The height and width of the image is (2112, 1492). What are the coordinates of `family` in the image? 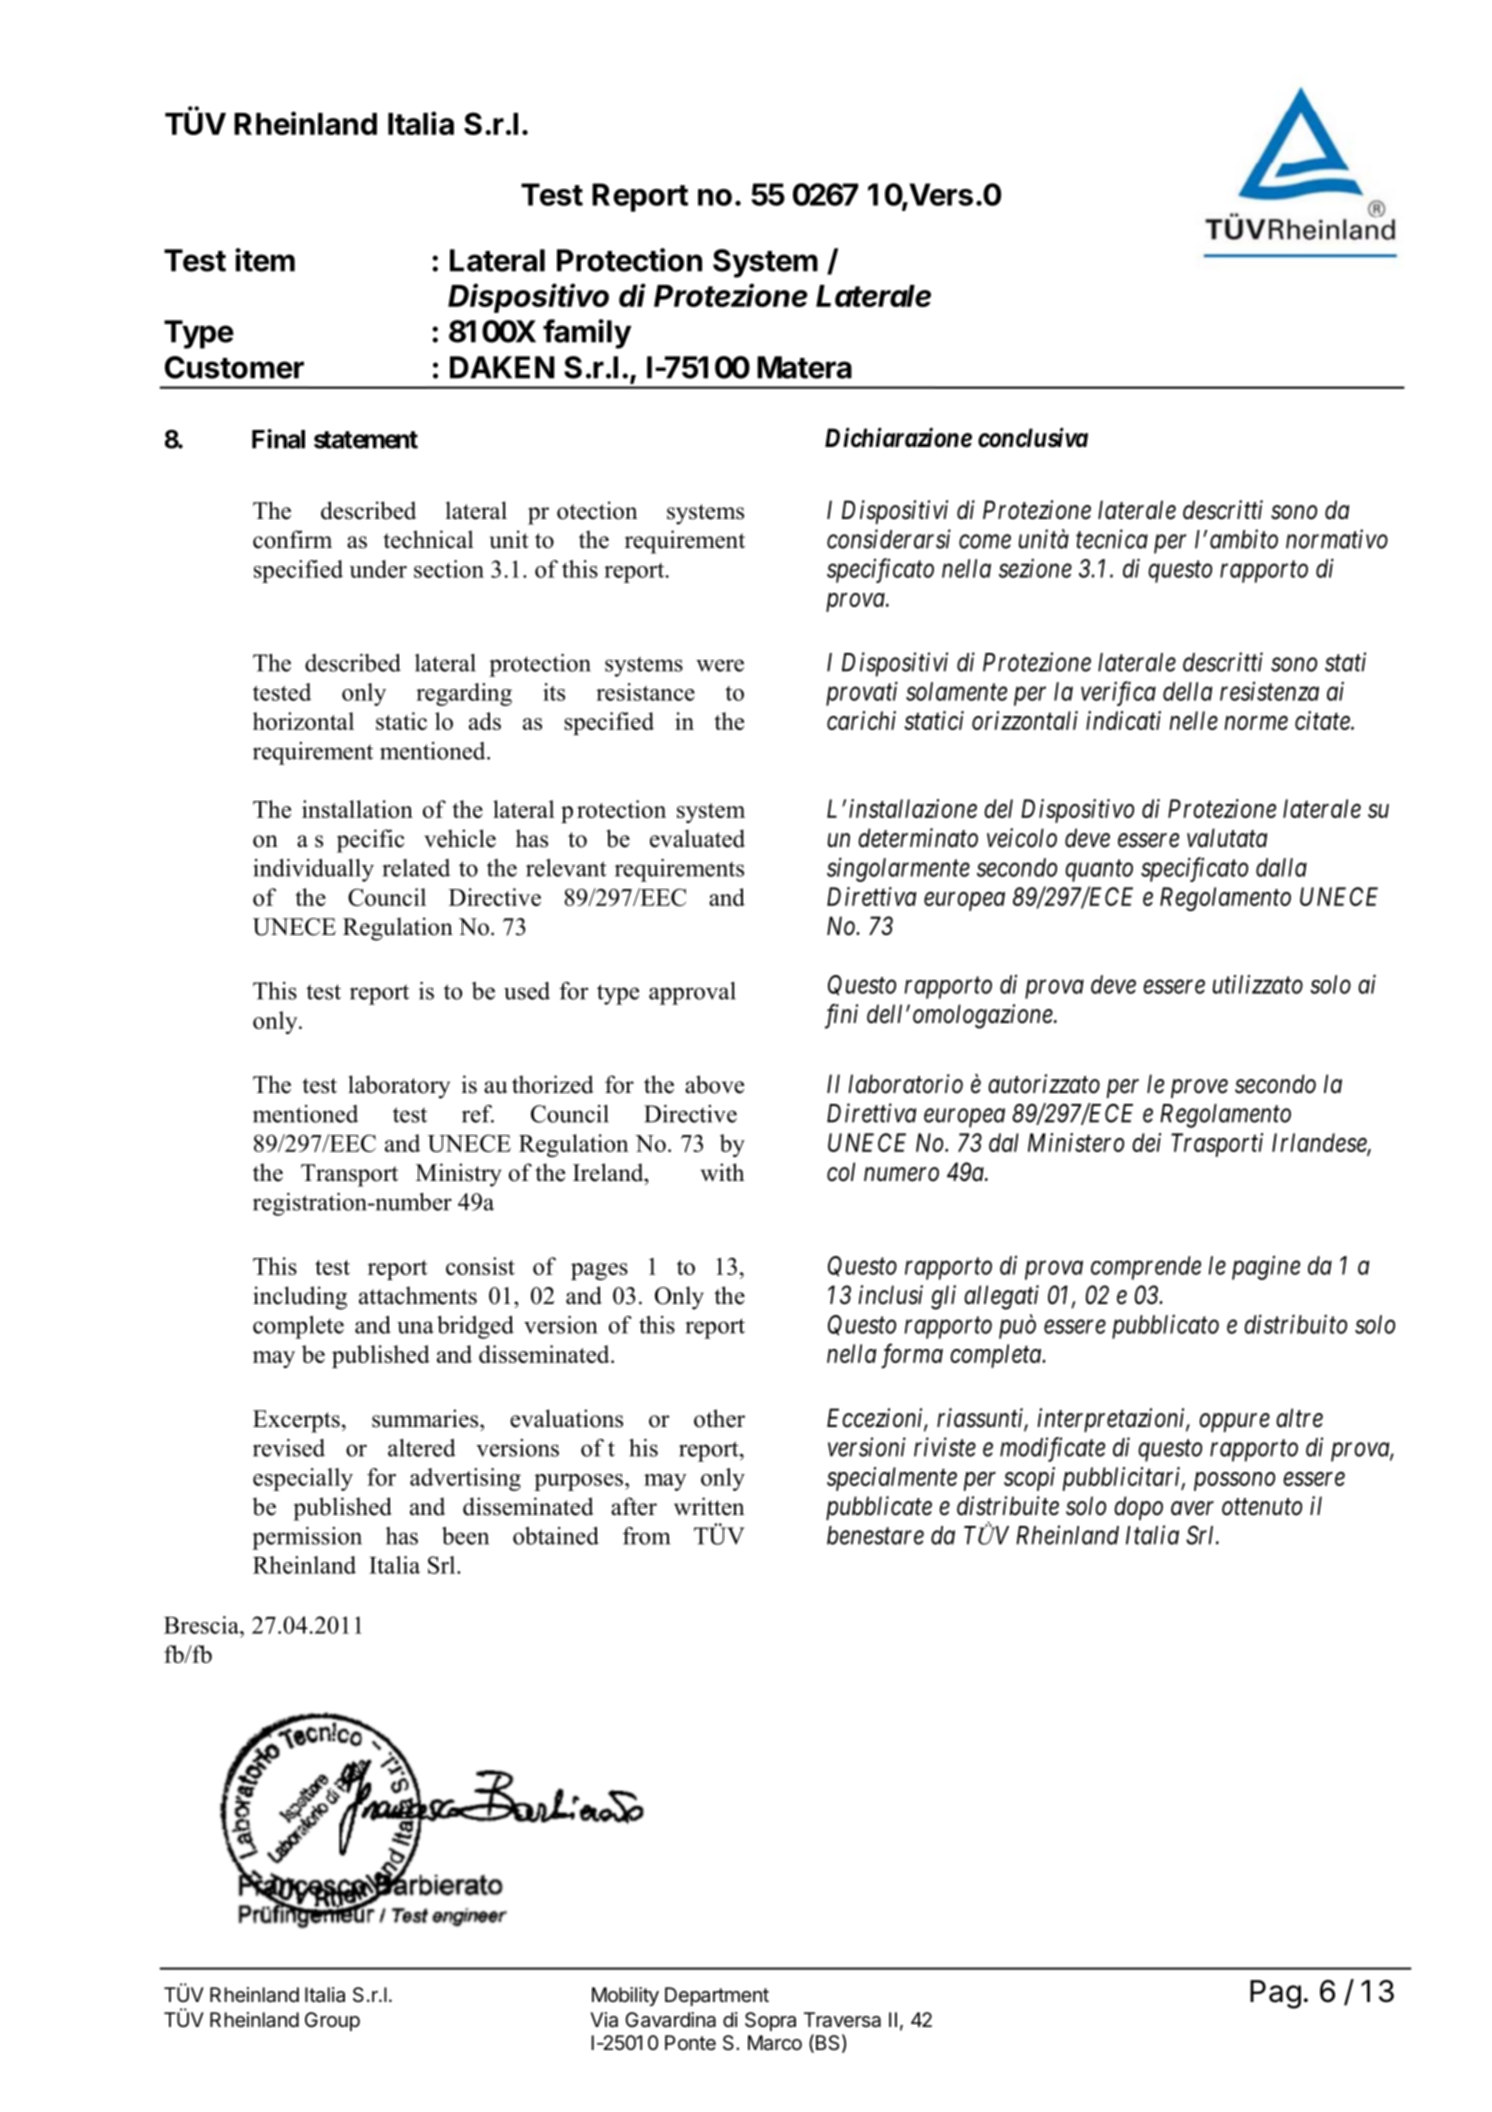 It's located at (587, 334).
